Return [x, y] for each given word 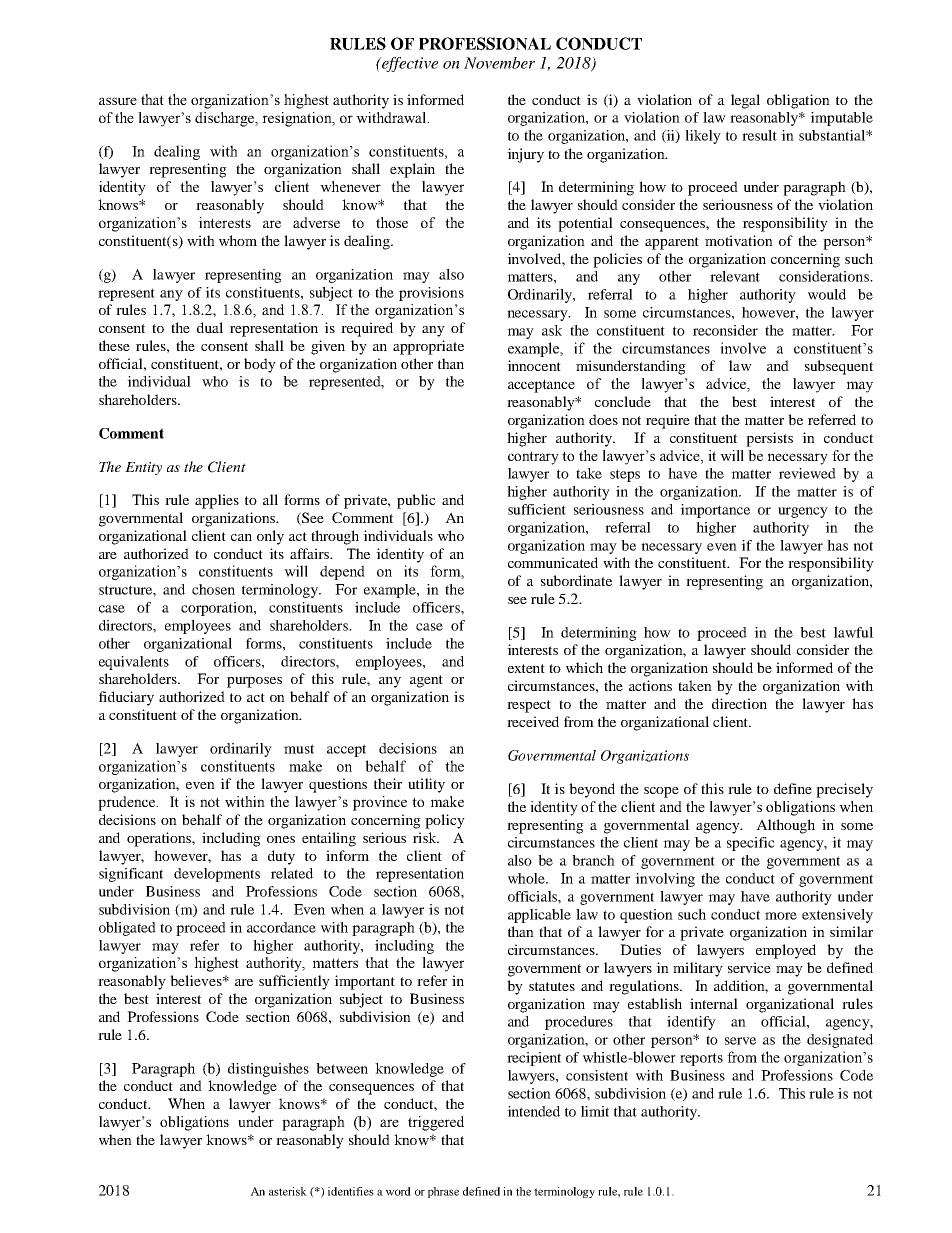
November [499, 63]
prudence [127, 803]
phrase [443, 1192]
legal [745, 101]
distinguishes [268, 1070]
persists [769, 439]
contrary [533, 458]
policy [445, 821]
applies [217, 501]
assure [118, 101]
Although [785, 826]
